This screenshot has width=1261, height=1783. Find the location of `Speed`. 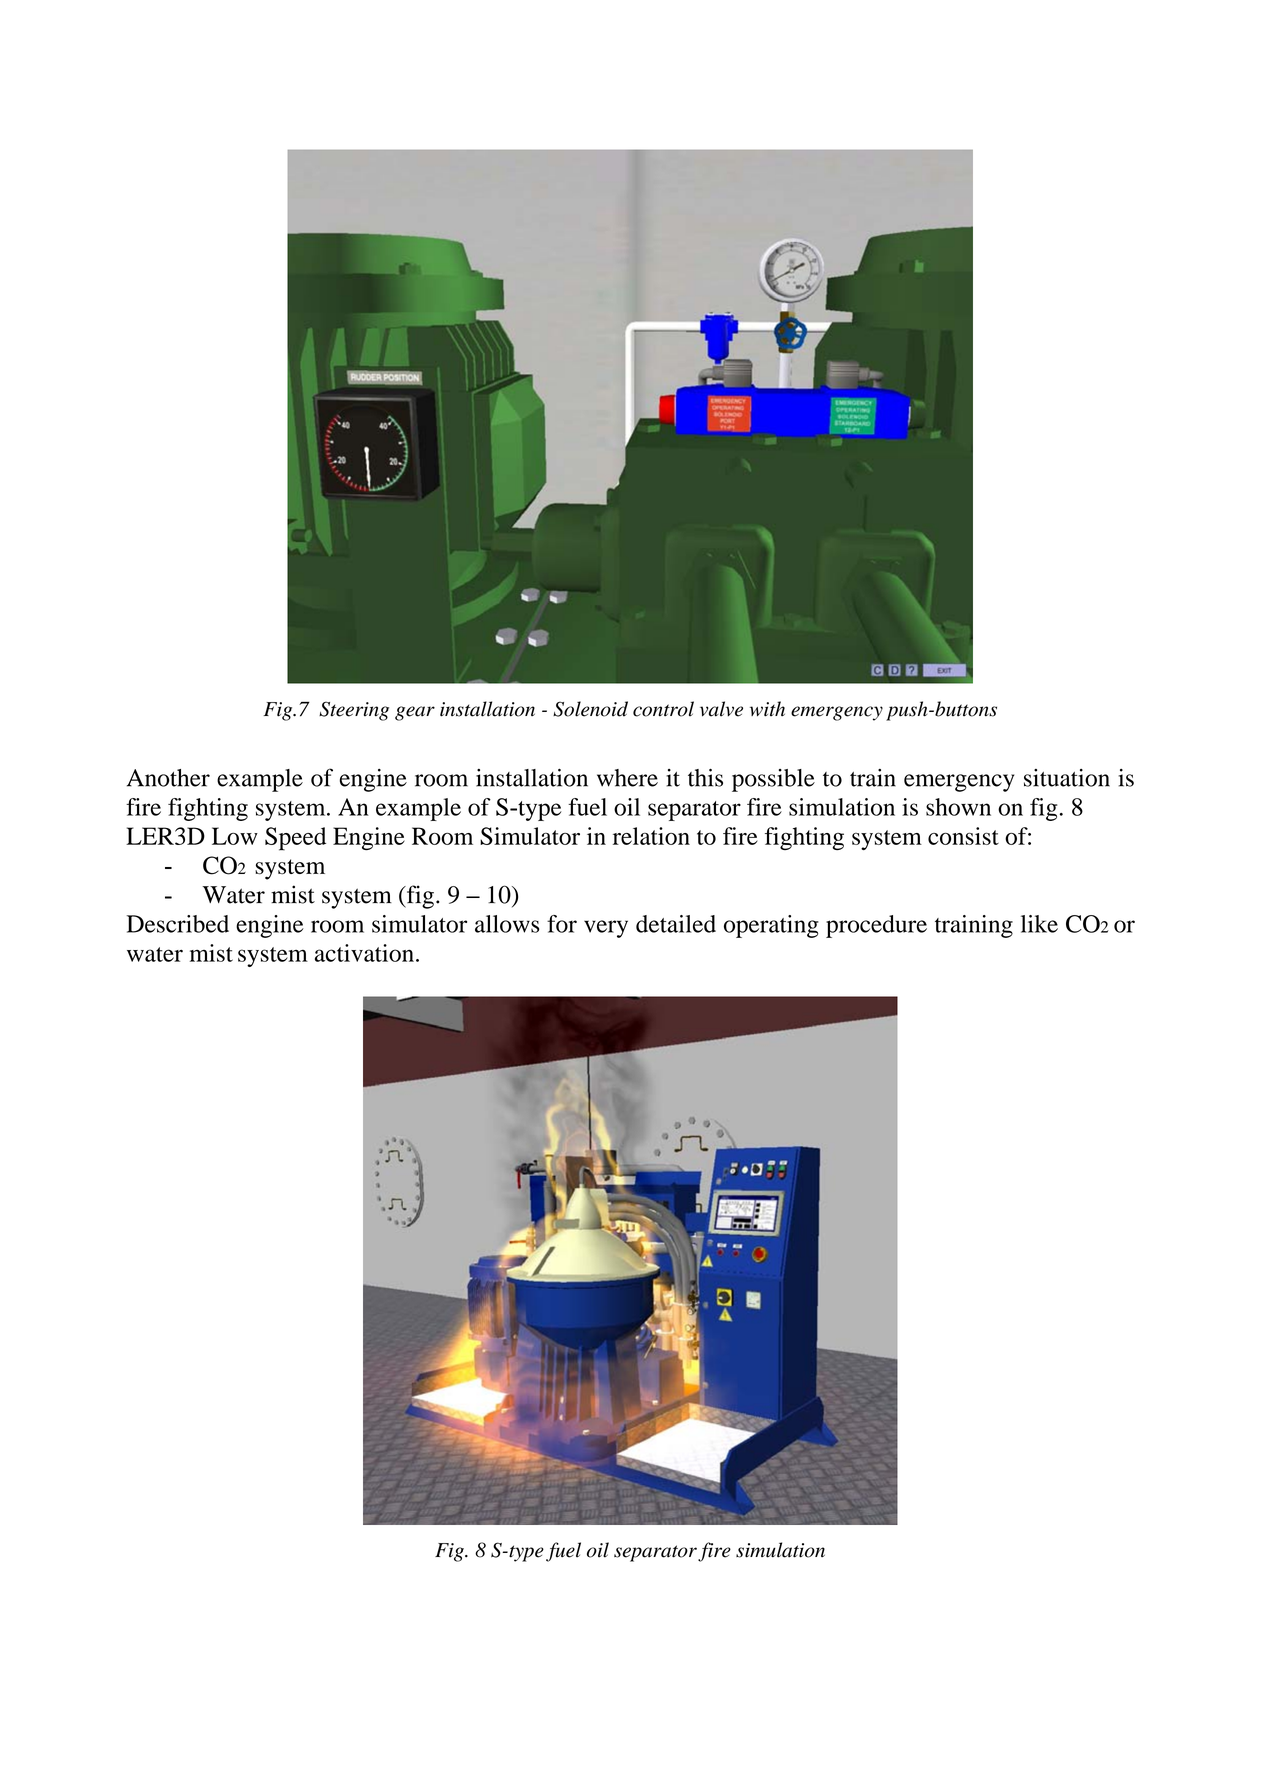

Speed is located at coordinates (295, 839).
